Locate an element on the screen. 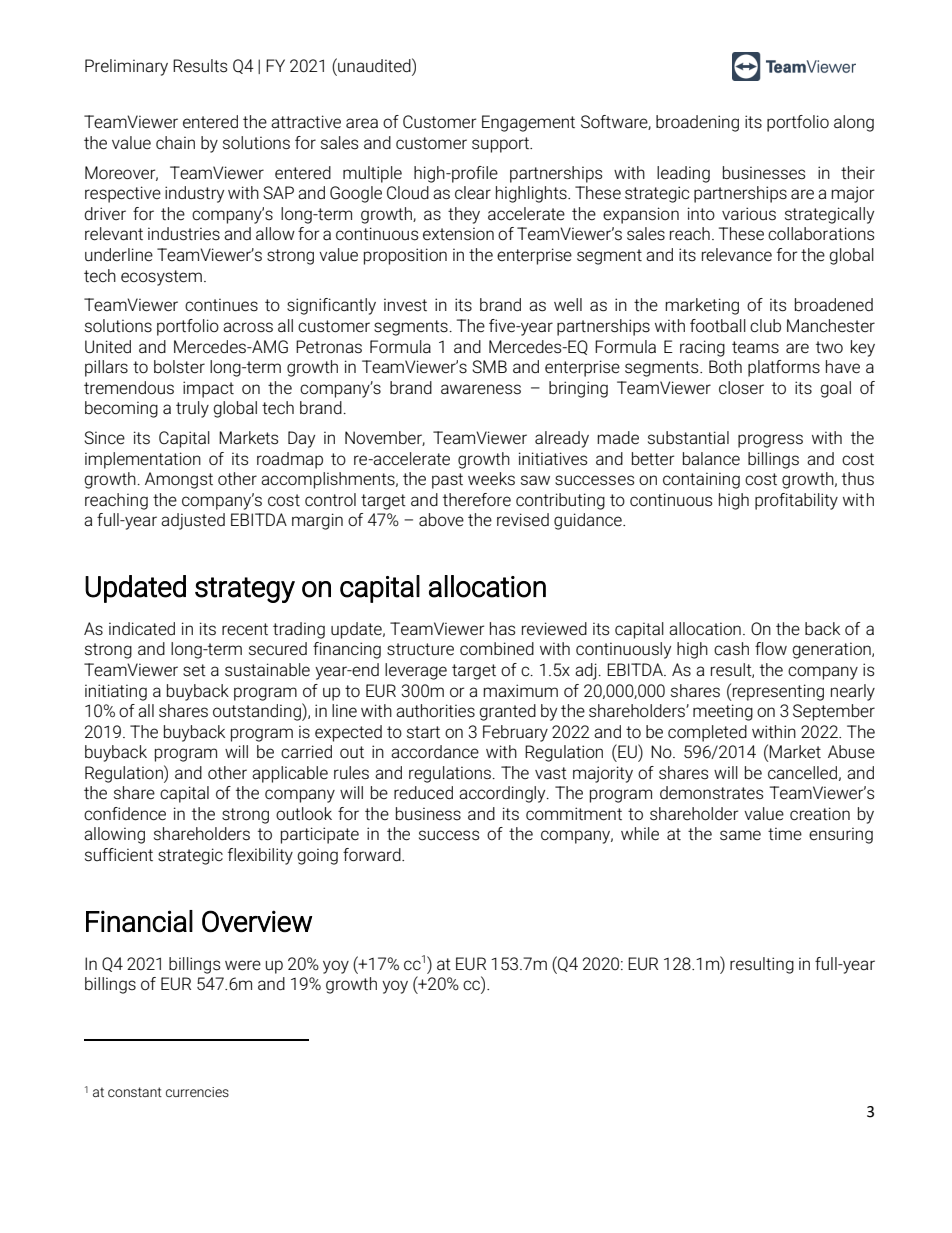 This screenshot has width=952, height=1233. currencies is located at coordinates (197, 1092).
